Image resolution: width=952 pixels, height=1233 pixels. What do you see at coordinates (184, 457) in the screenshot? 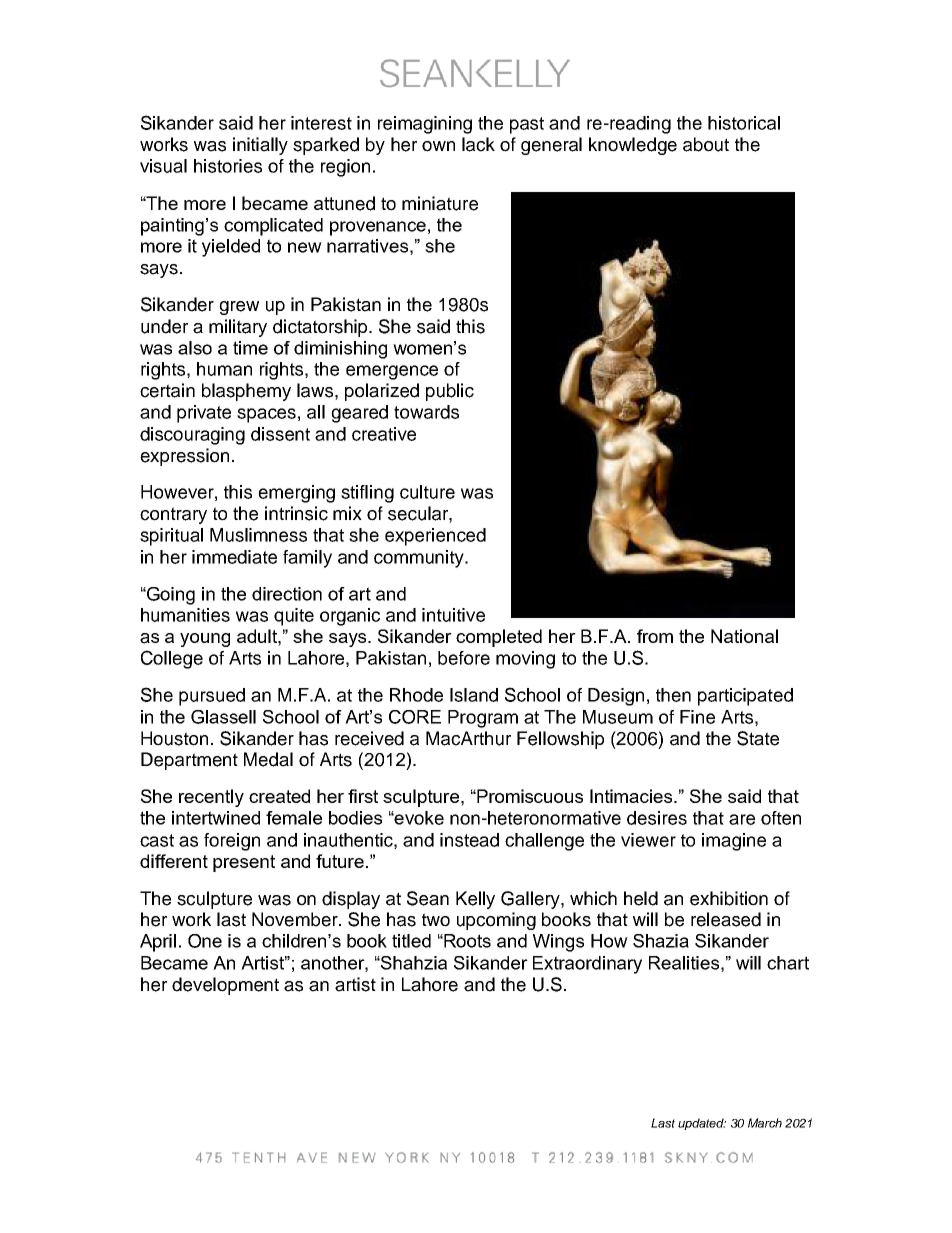
I see `expression` at bounding box center [184, 457].
